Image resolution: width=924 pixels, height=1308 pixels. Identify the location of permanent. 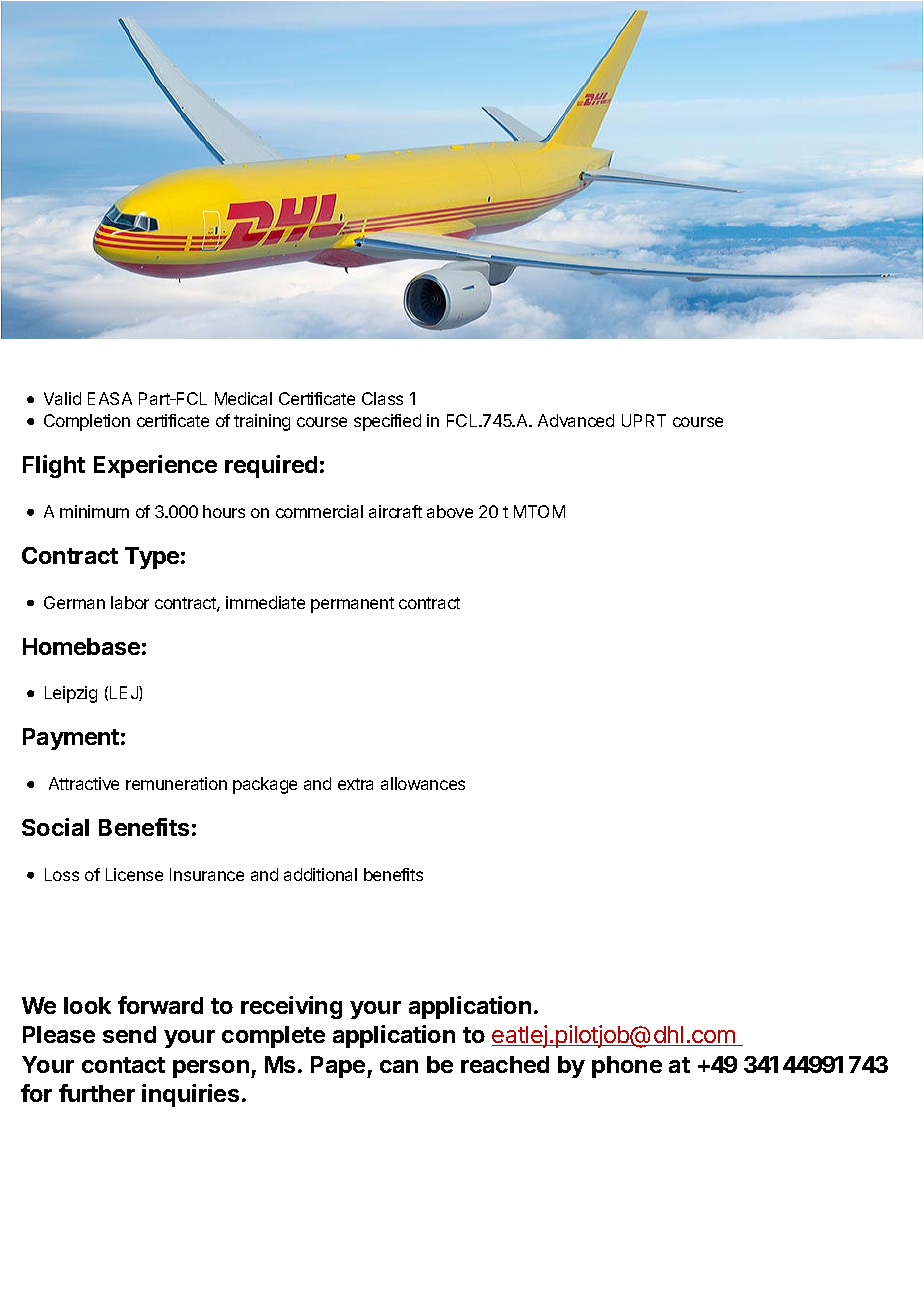
(352, 605).
